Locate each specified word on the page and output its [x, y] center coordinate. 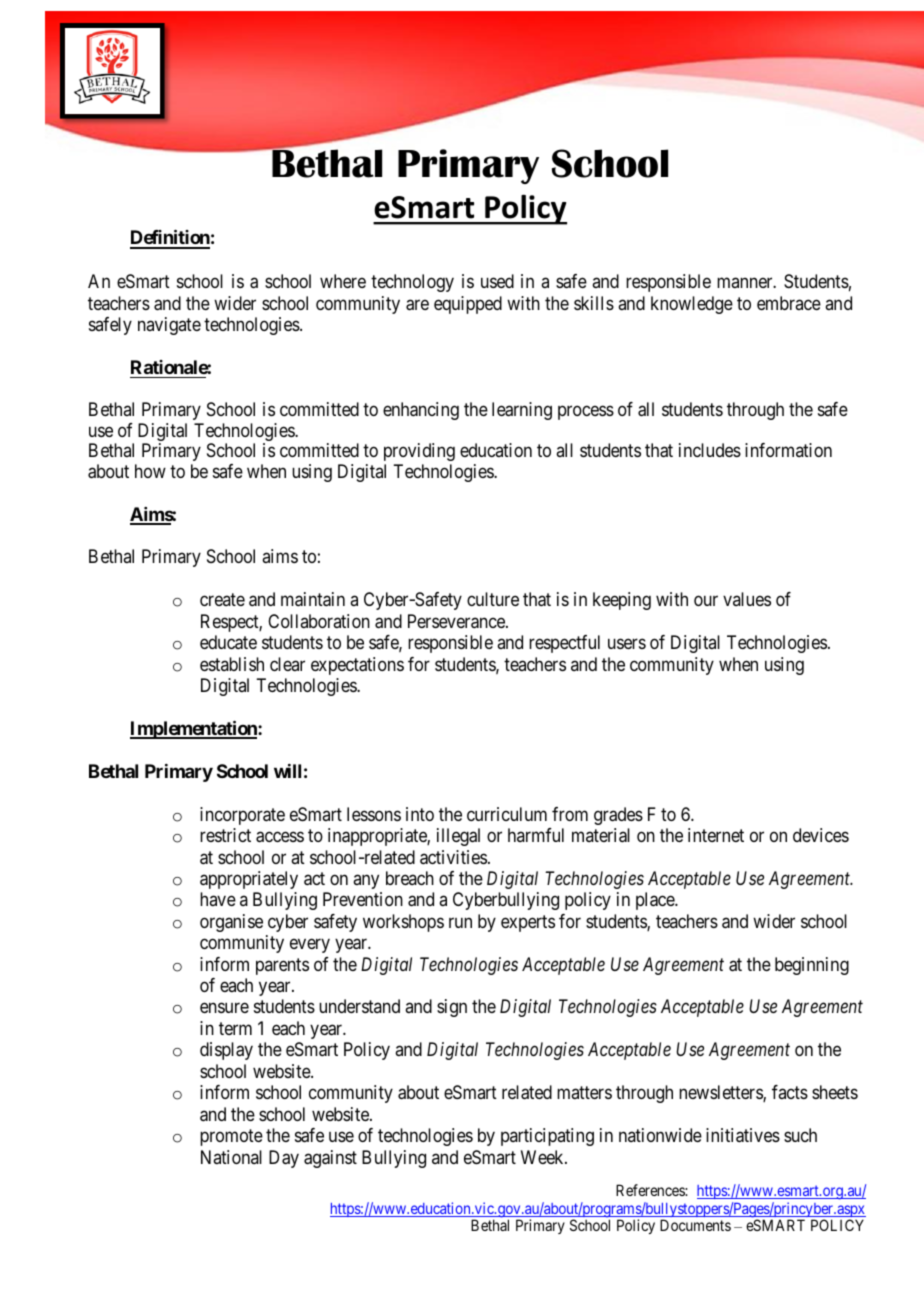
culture [493, 599]
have [218, 899]
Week [543, 1157]
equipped [468, 305]
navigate [169, 326]
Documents [695, 1225]
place [656, 901]
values [747, 599]
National [231, 1157]
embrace [789, 303]
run [460, 922]
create [222, 599]
